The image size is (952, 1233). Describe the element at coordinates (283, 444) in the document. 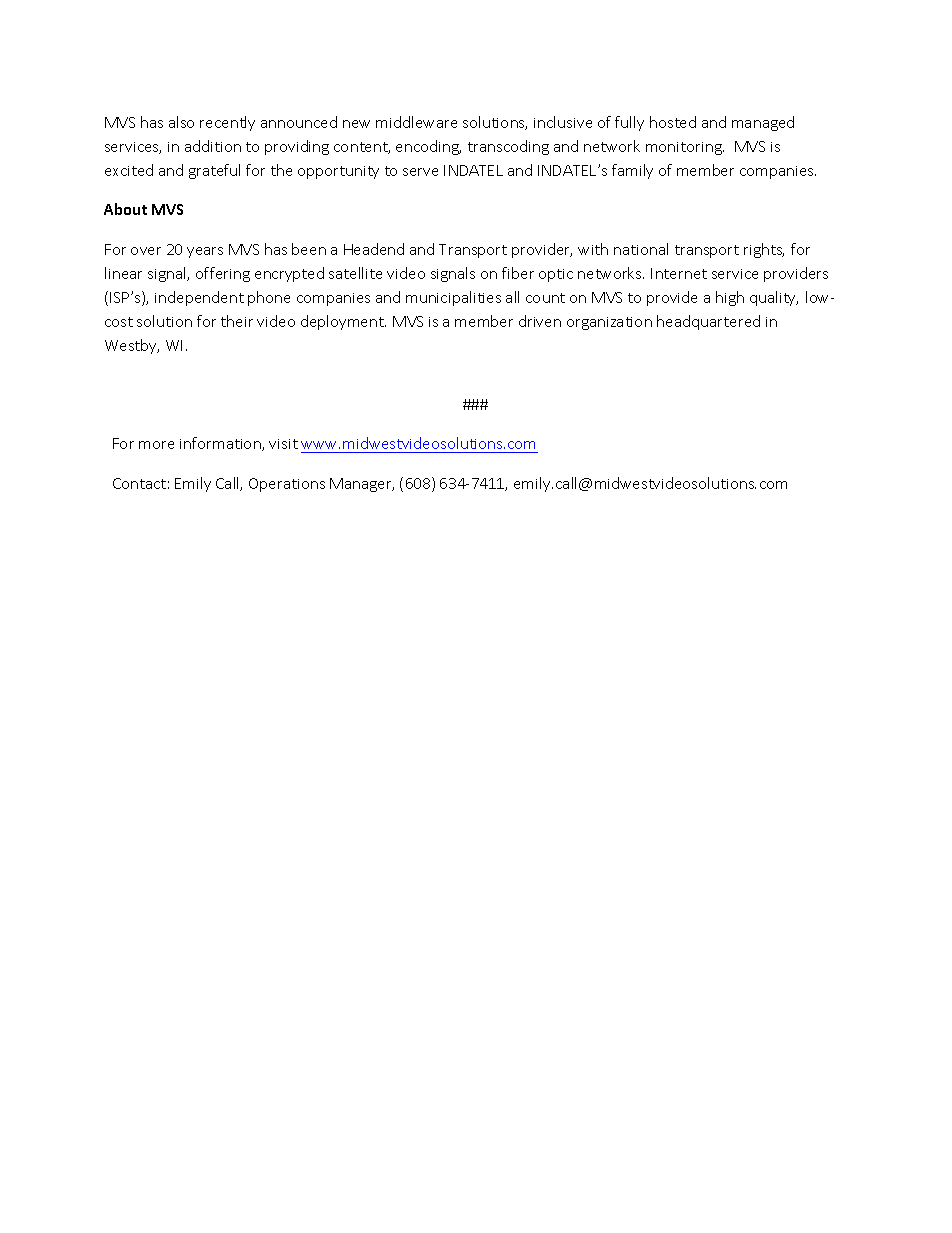

I see `visit` at that location.
